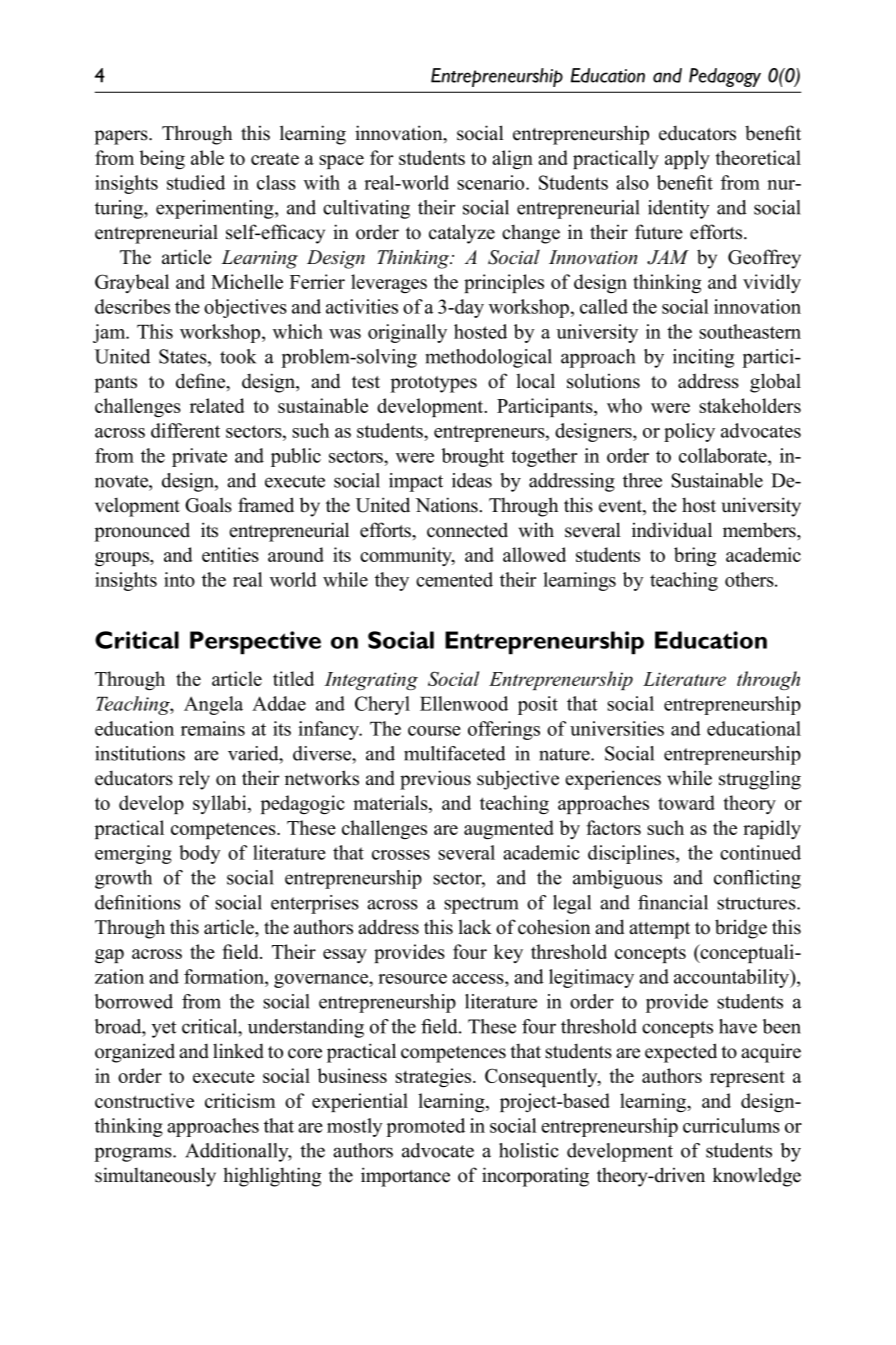  I want to click on objectives, so click(245, 308).
